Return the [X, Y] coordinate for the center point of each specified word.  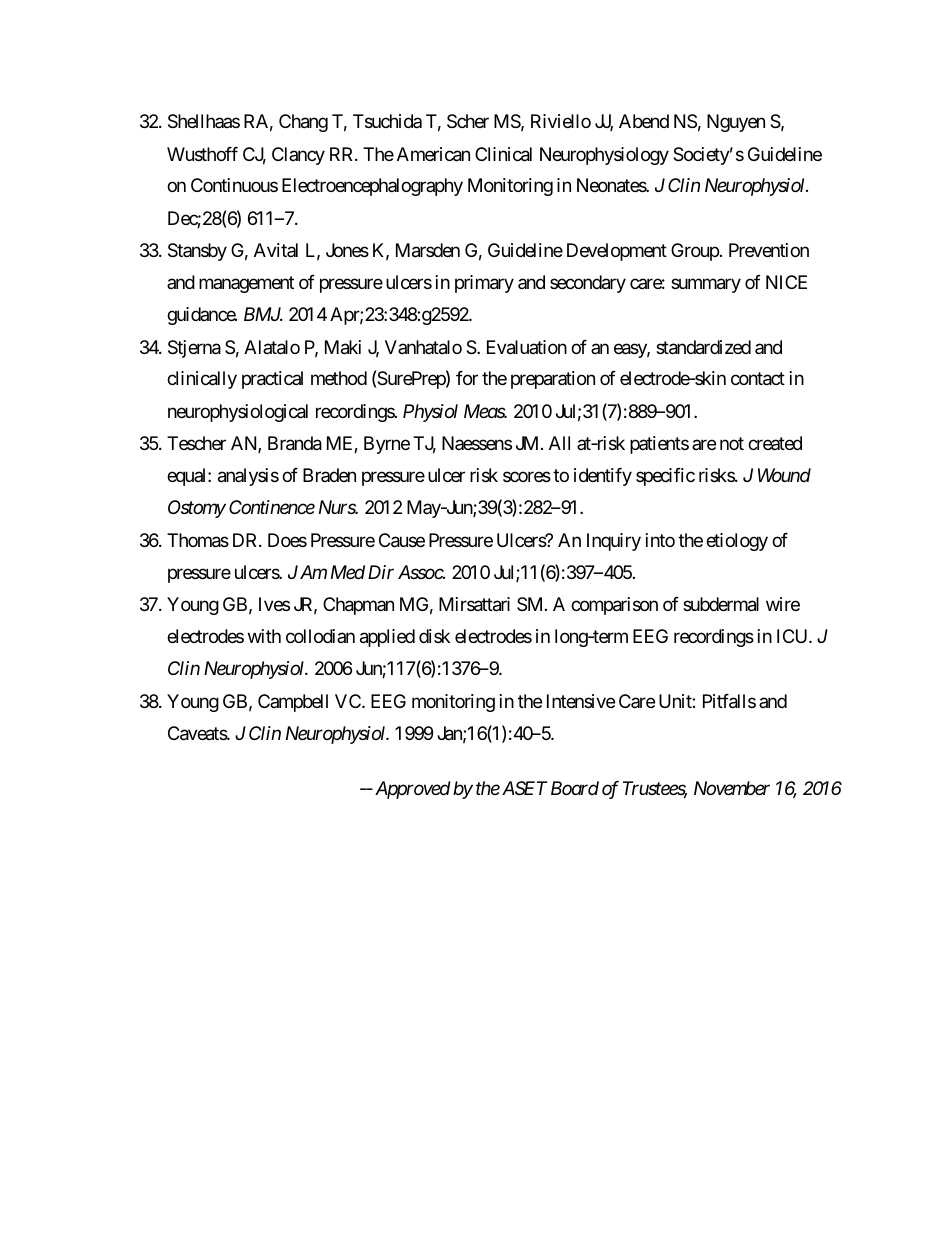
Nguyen [736, 123]
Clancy [298, 156]
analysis [248, 477]
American [433, 154]
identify [603, 477]
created [775, 443]
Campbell [293, 703]
